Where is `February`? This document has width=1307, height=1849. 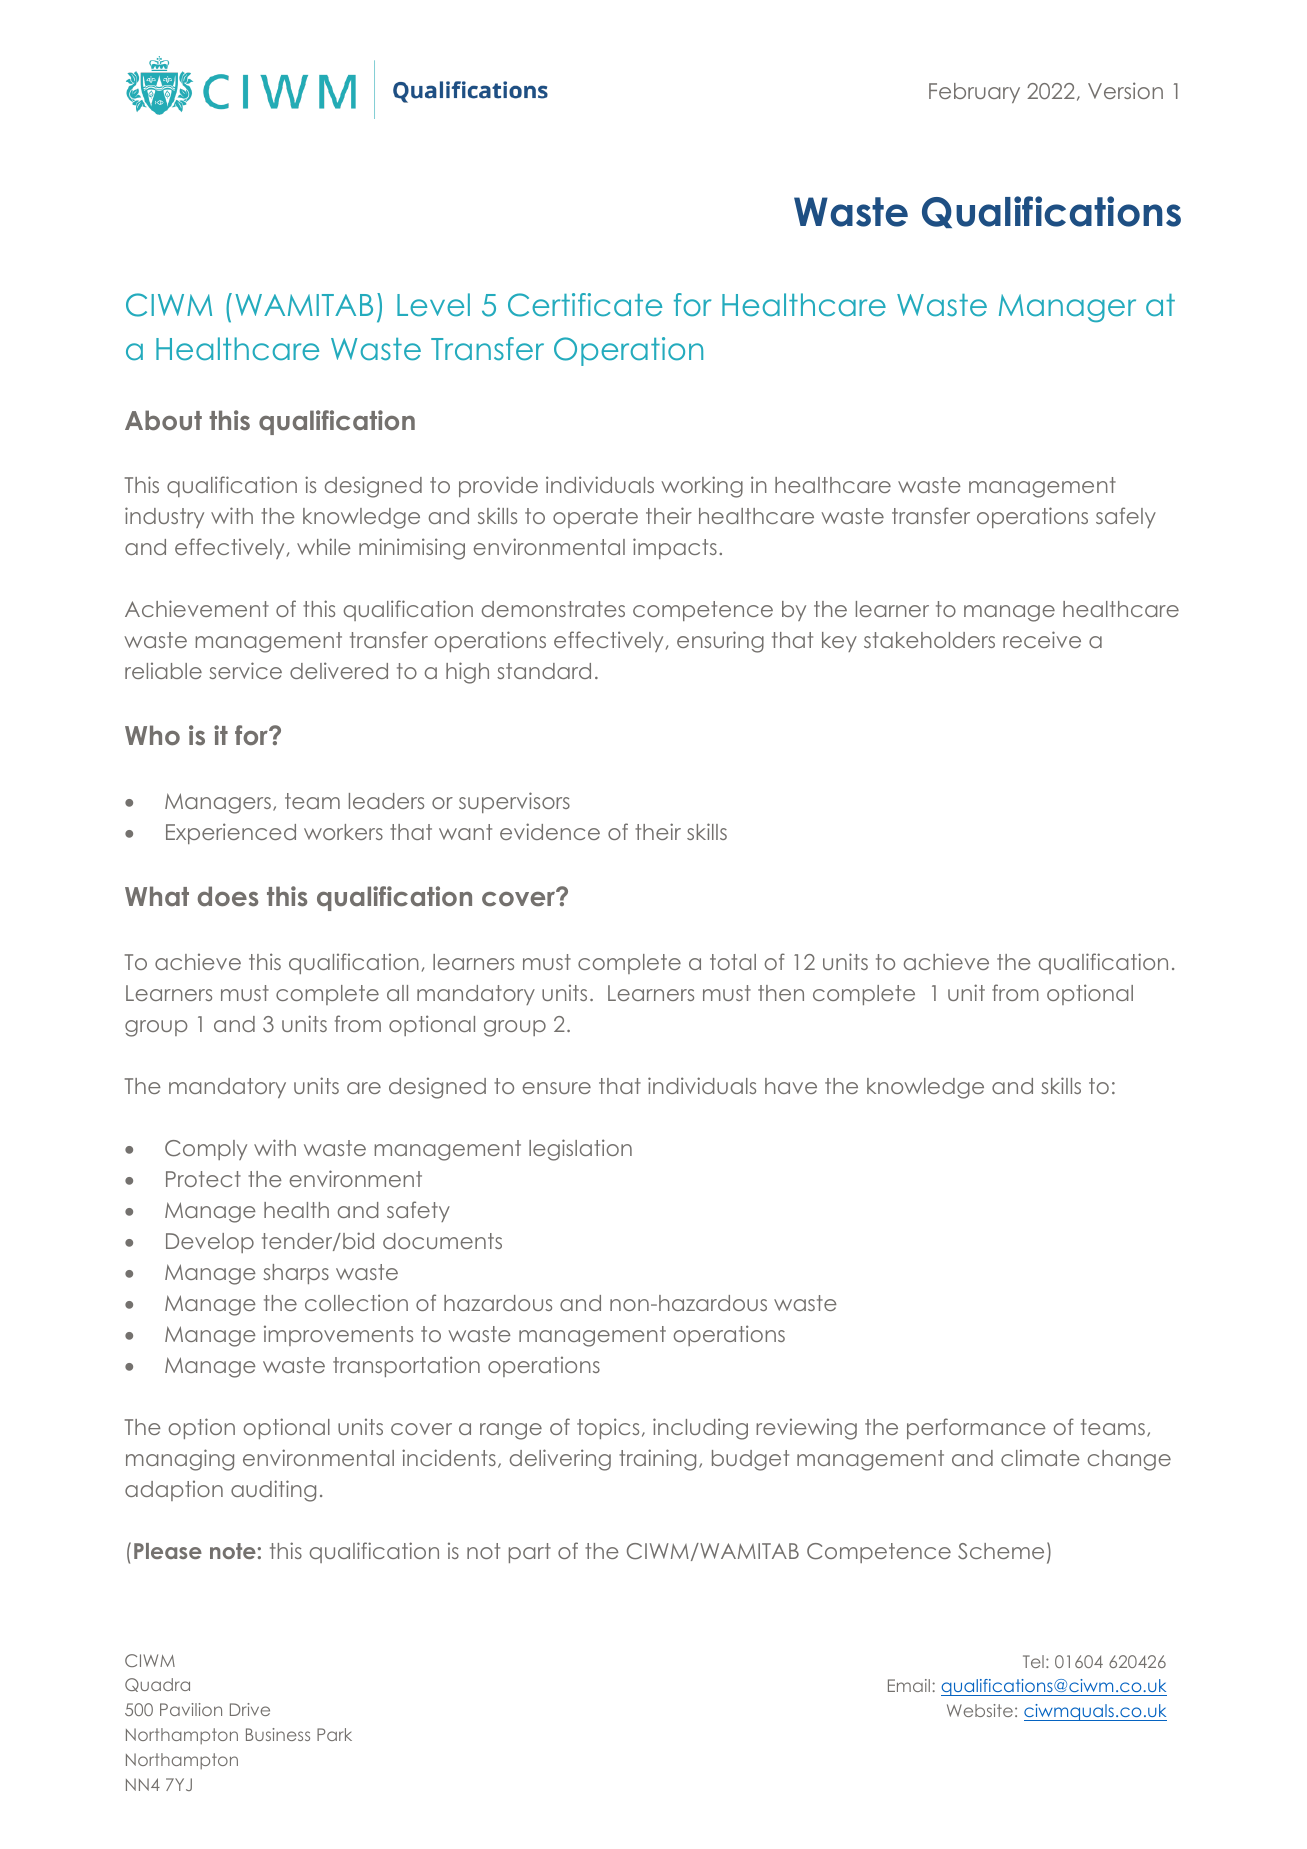
February is located at coordinates (974, 93).
